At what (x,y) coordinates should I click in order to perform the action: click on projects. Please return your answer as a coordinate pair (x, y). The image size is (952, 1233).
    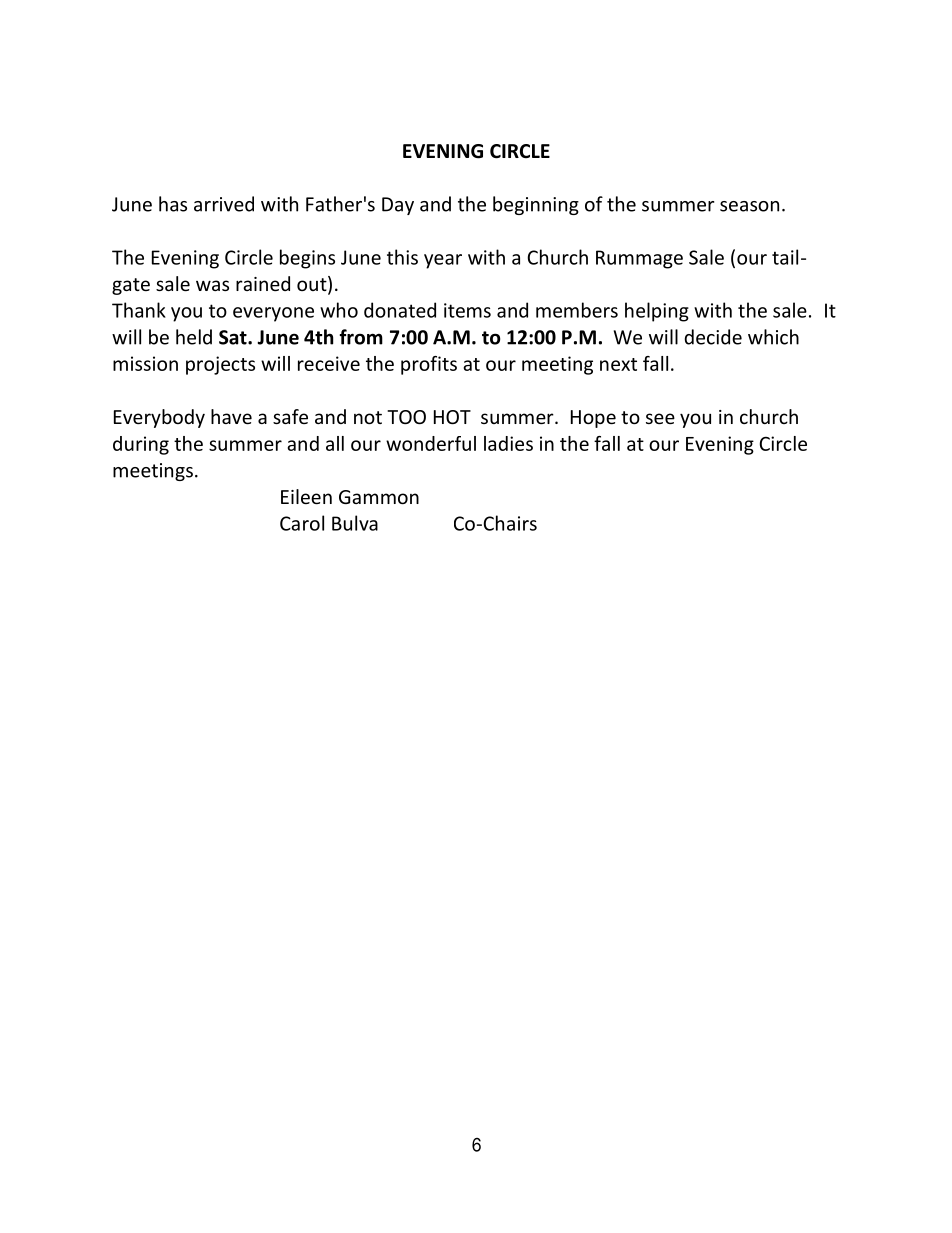
    Looking at the image, I should click on (220, 365).
